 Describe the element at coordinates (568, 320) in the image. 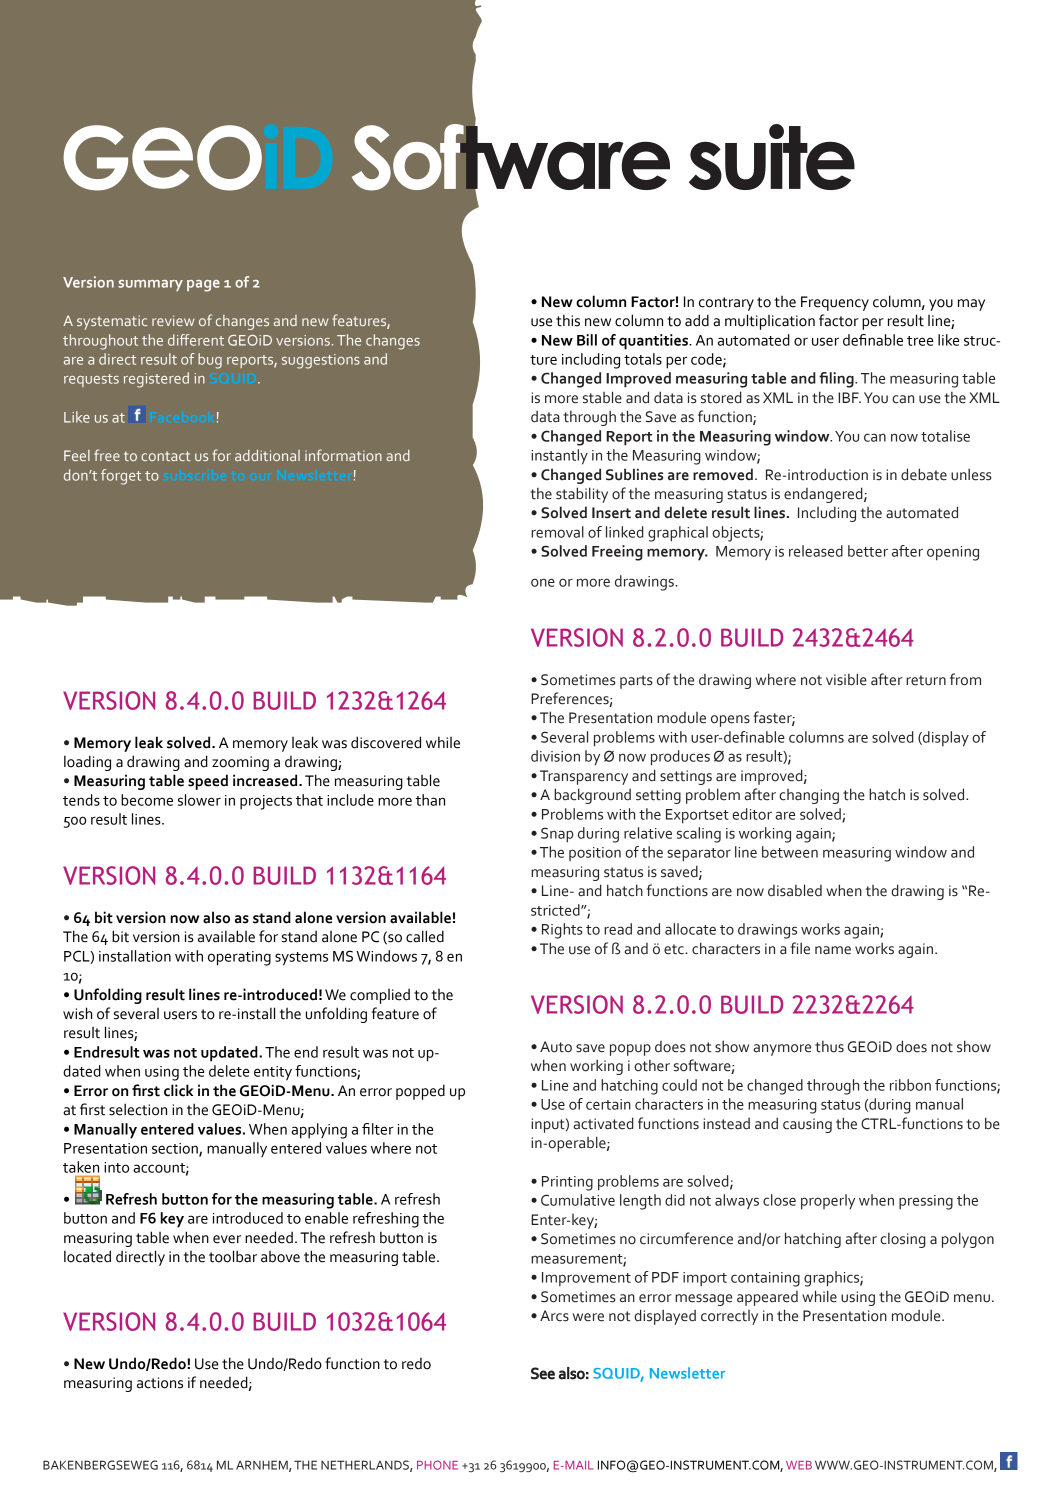

I see `this` at that location.
